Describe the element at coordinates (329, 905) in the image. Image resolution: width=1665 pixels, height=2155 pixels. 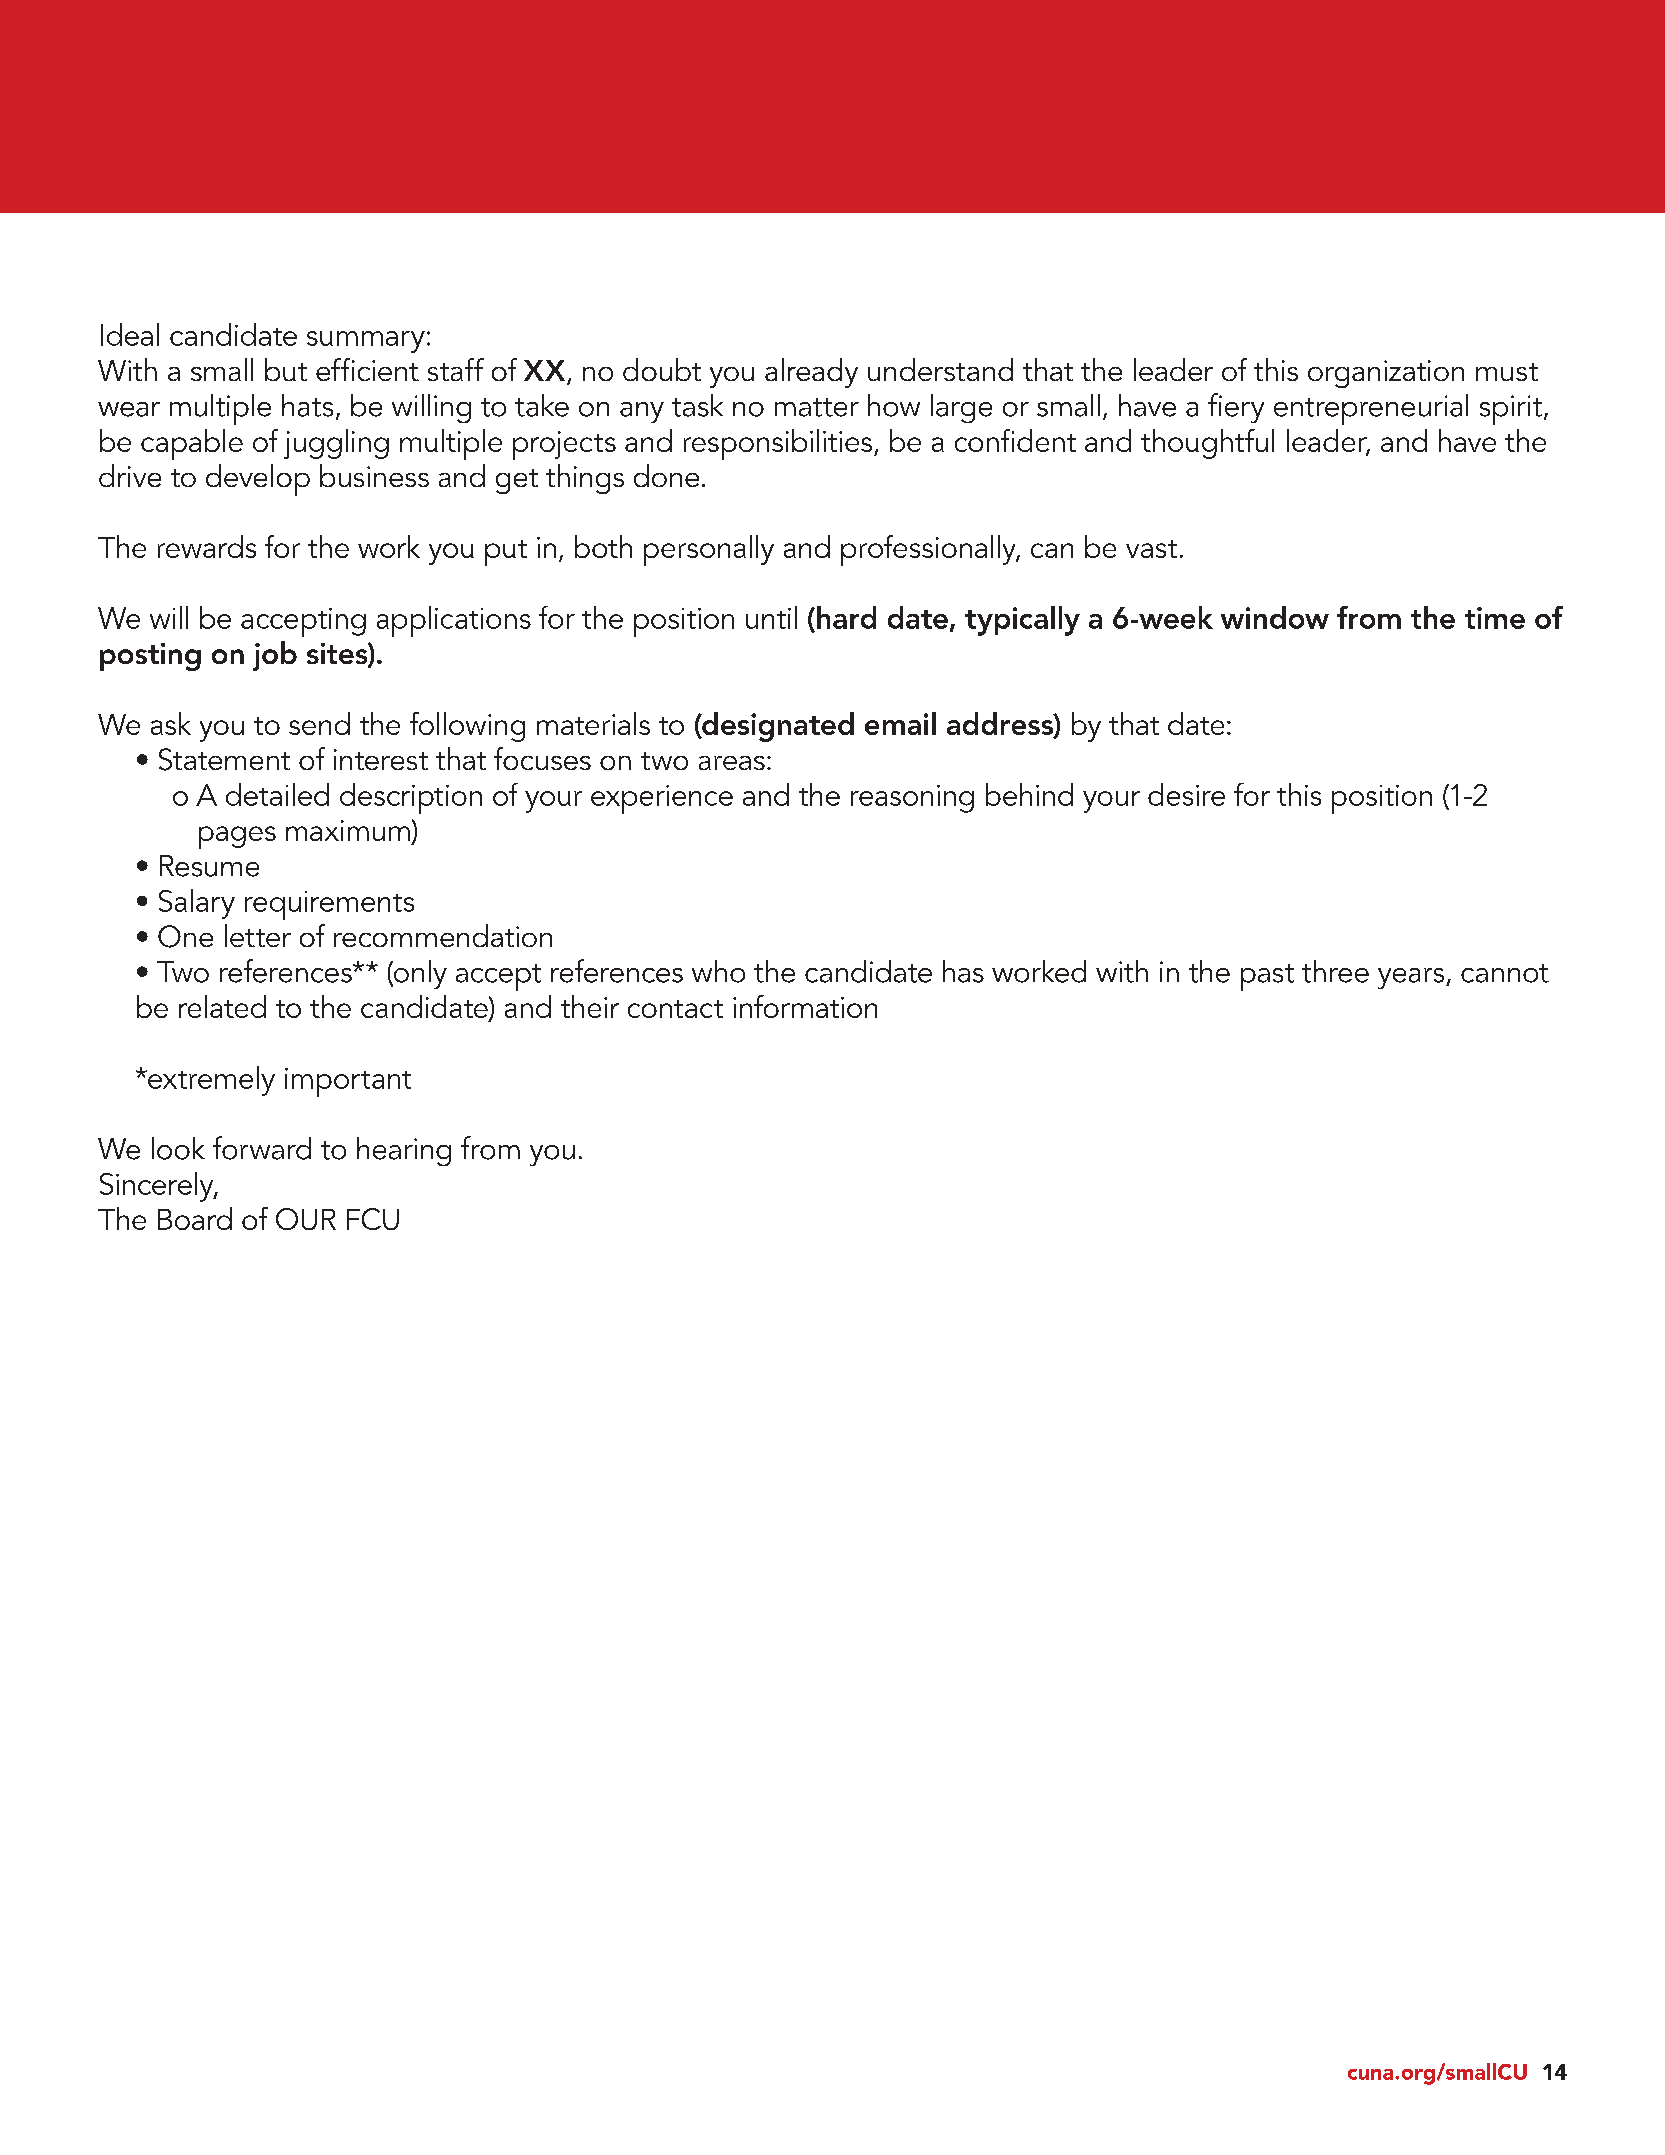
I see `requirements` at that location.
